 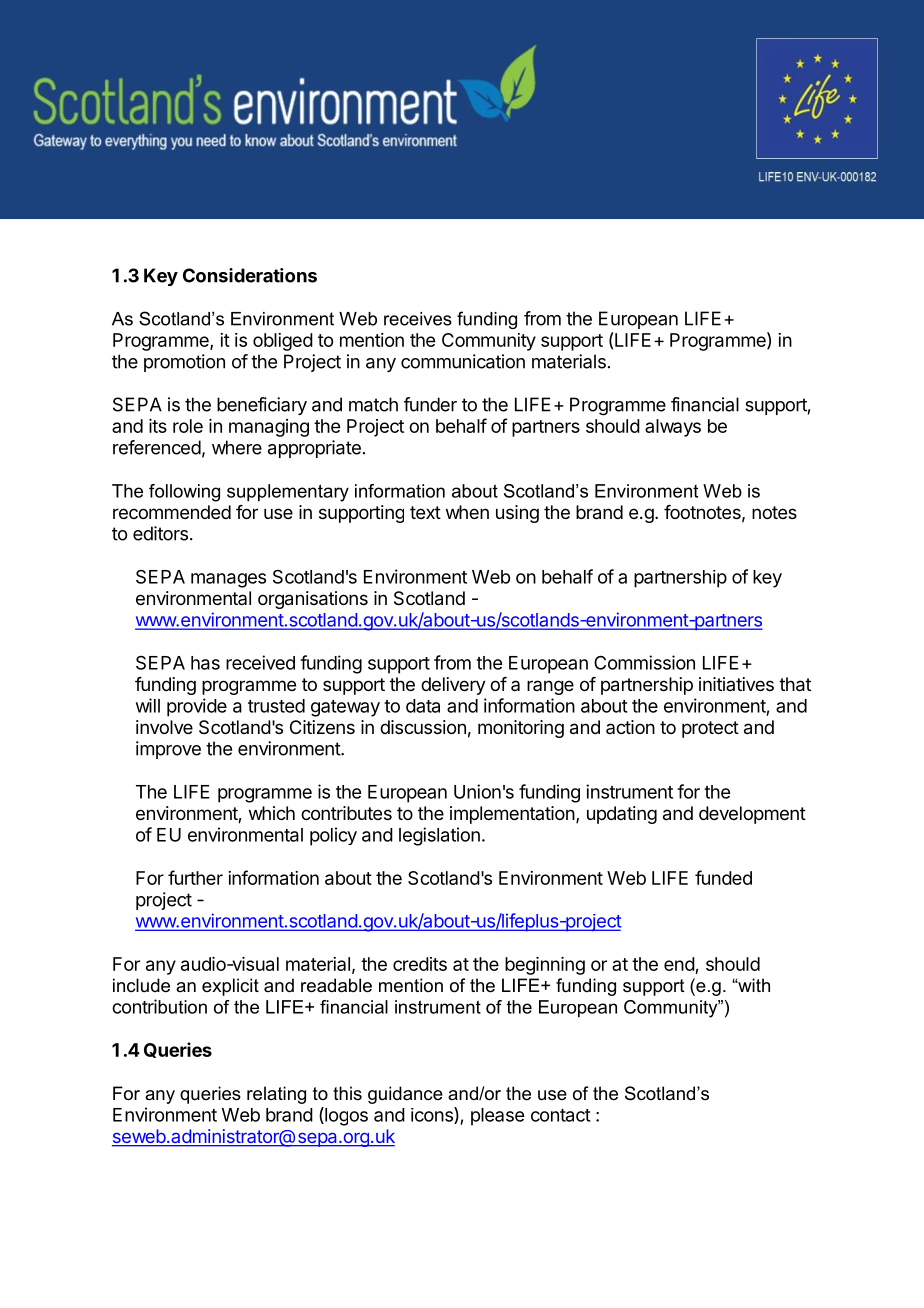 I want to click on when, so click(x=467, y=512).
